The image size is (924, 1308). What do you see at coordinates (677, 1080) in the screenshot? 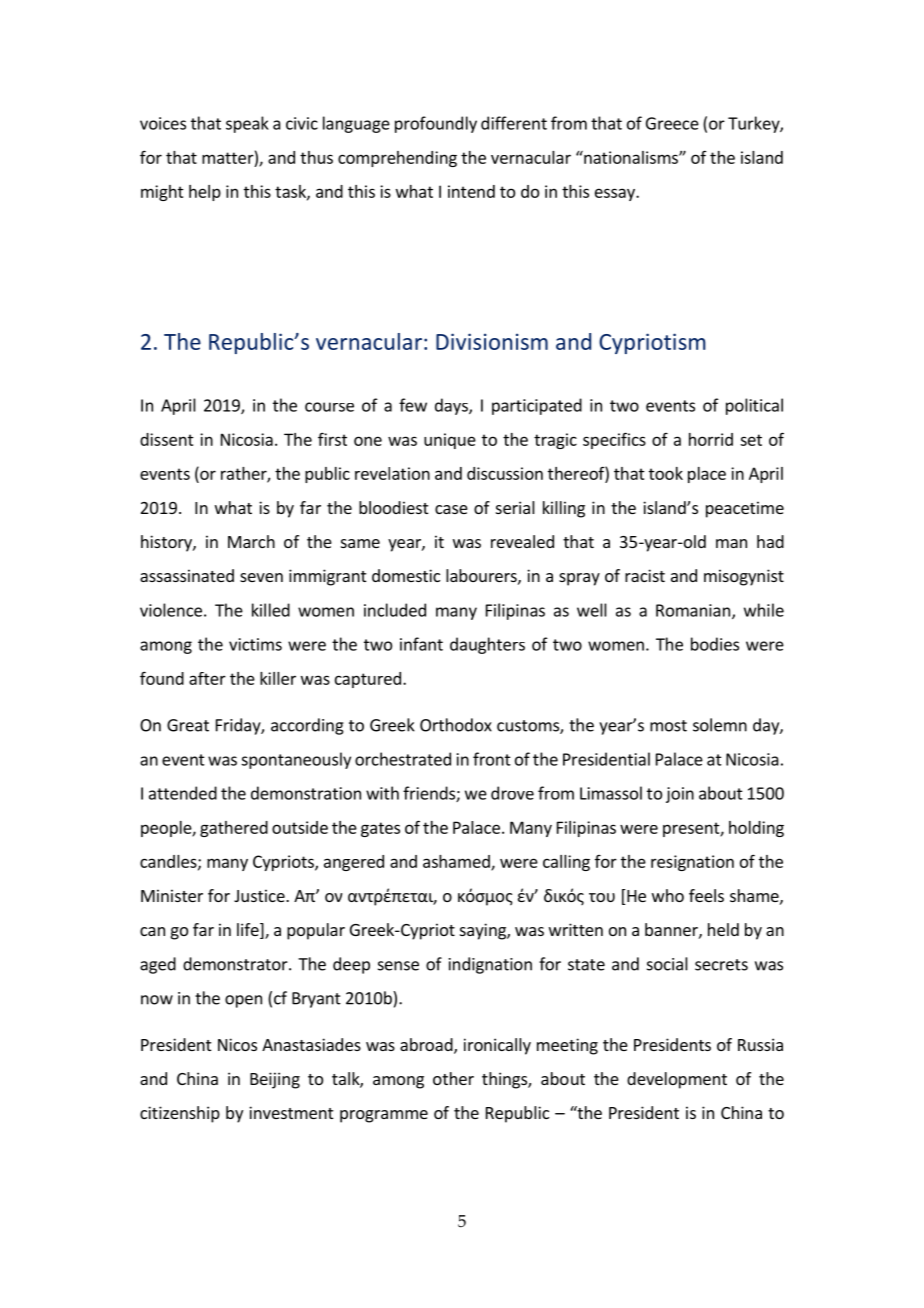
I see `development` at bounding box center [677, 1080].
